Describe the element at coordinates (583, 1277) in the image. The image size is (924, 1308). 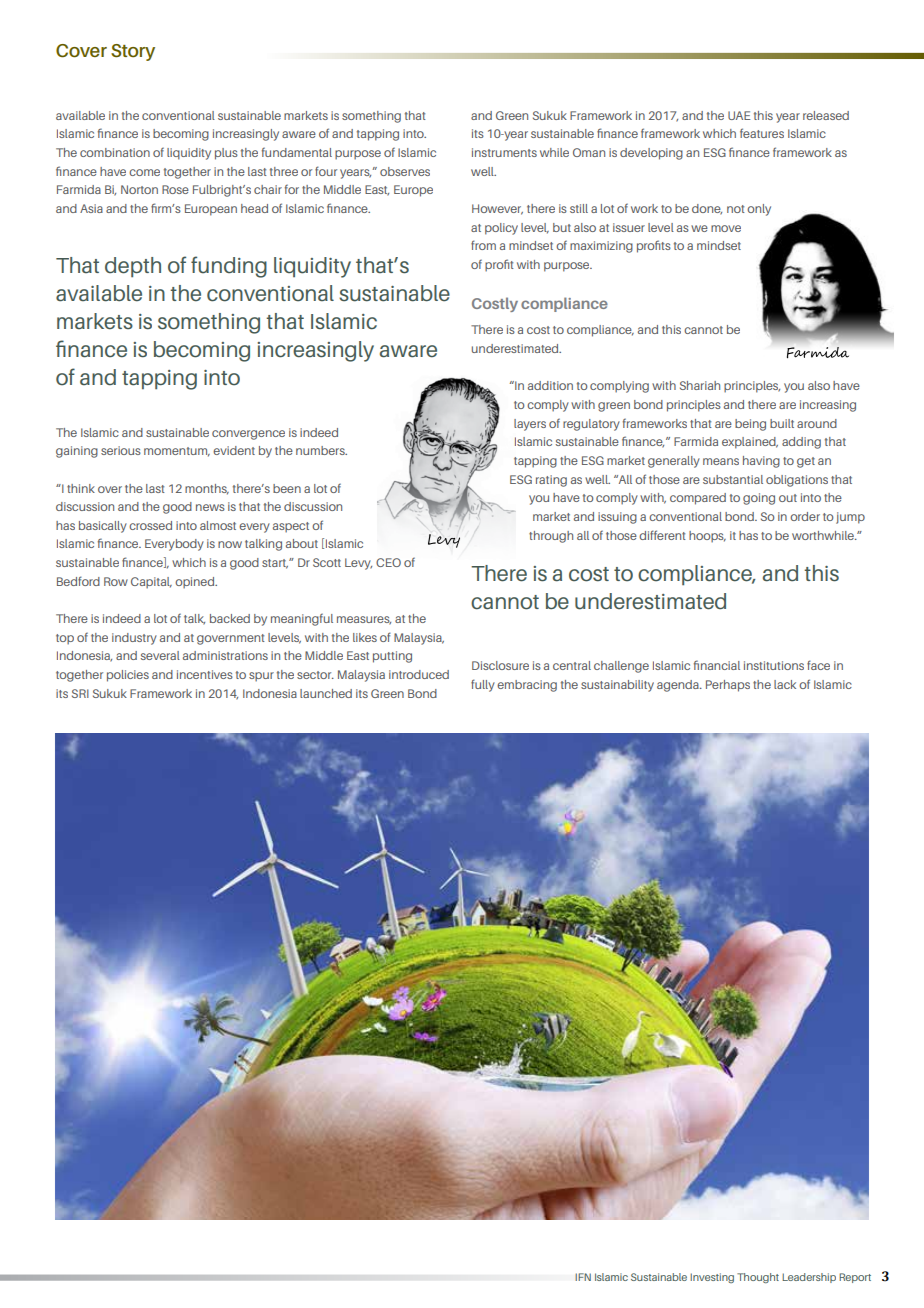
I see `IFN` at that location.
